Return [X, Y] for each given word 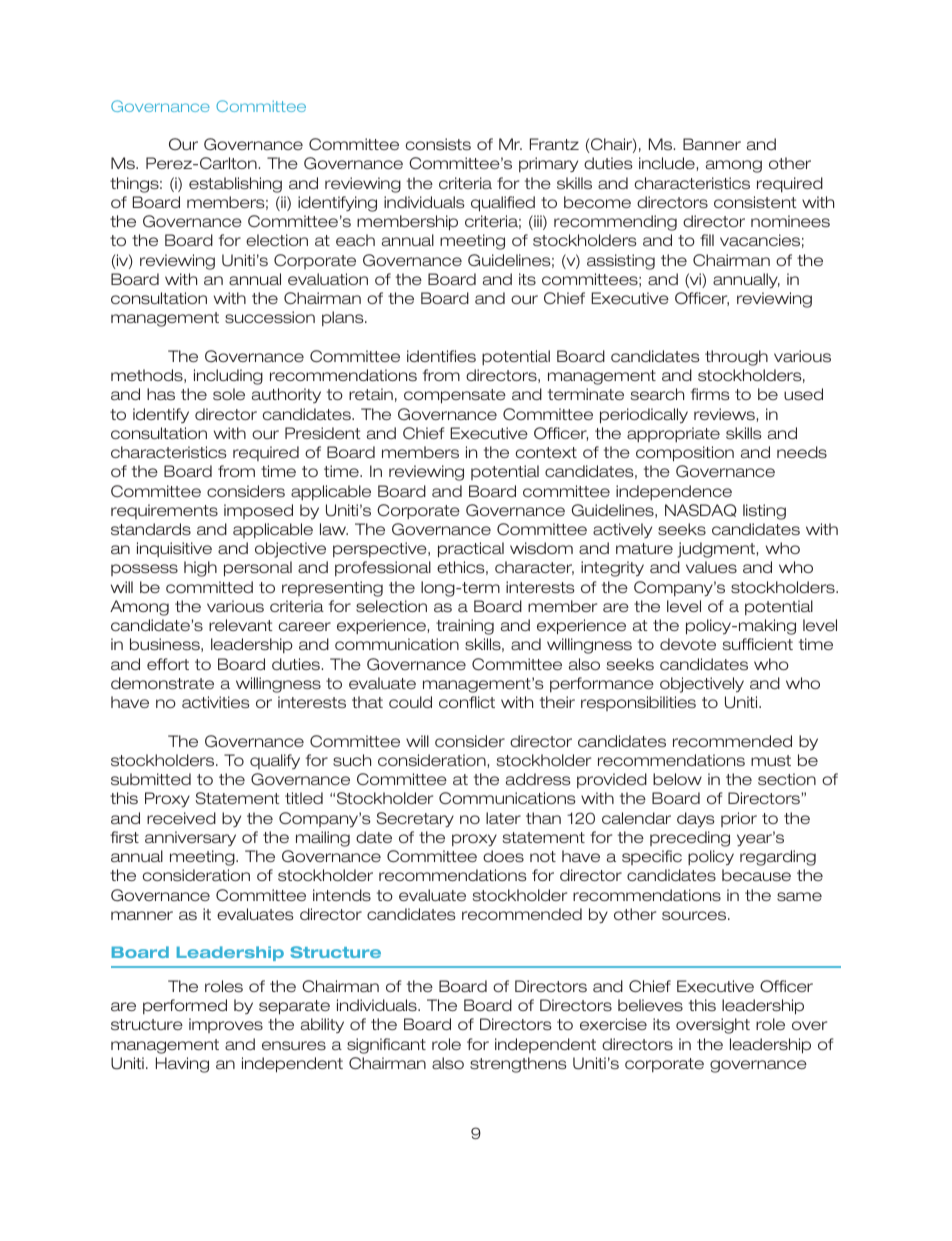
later [503, 818]
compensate [455, 396]
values [711, 567]
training [465, 627]
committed [209, 587]
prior [739, 819]
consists [438, 144]
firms [710, 394]
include [667, 163]
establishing [235, 185]
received [181, 818]
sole [229, 394]
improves [226, 1025]
